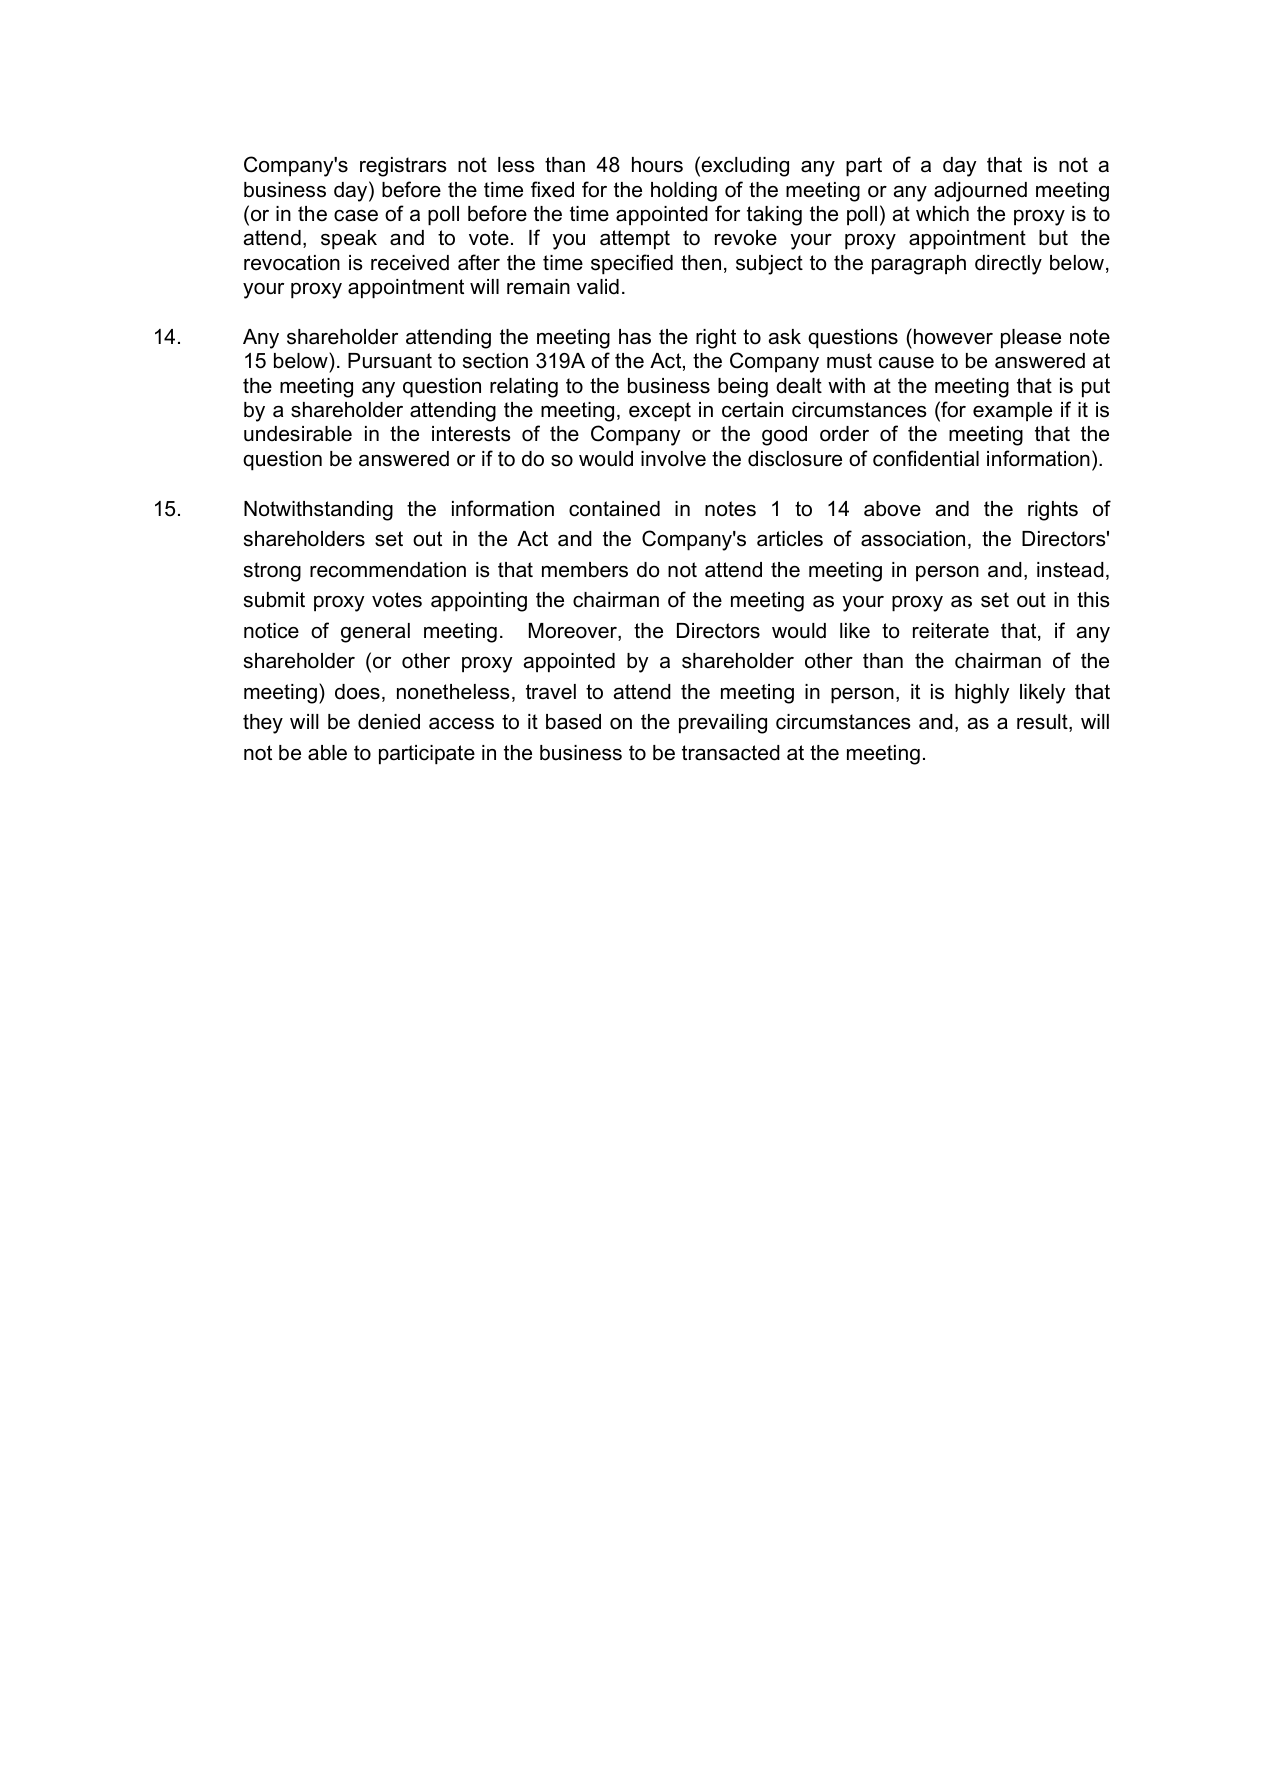 The image size is (1263, 1786). I want to click on being, so click(743, 388).
